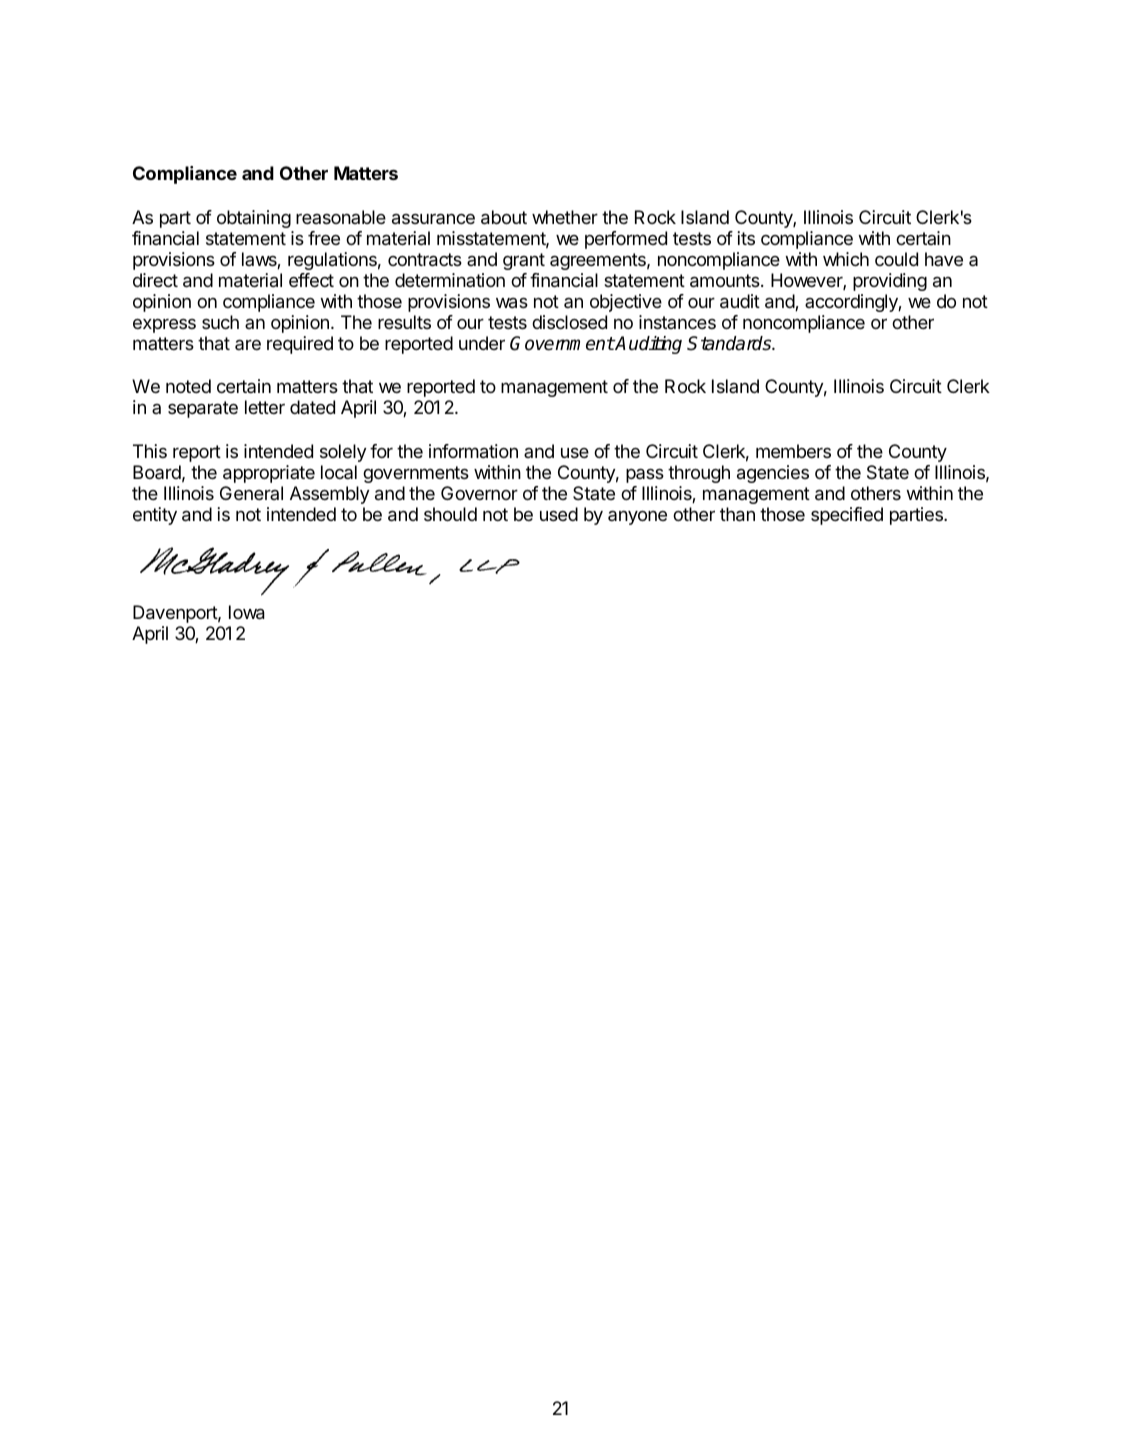  I want to click on specified, so click(847, 516).
